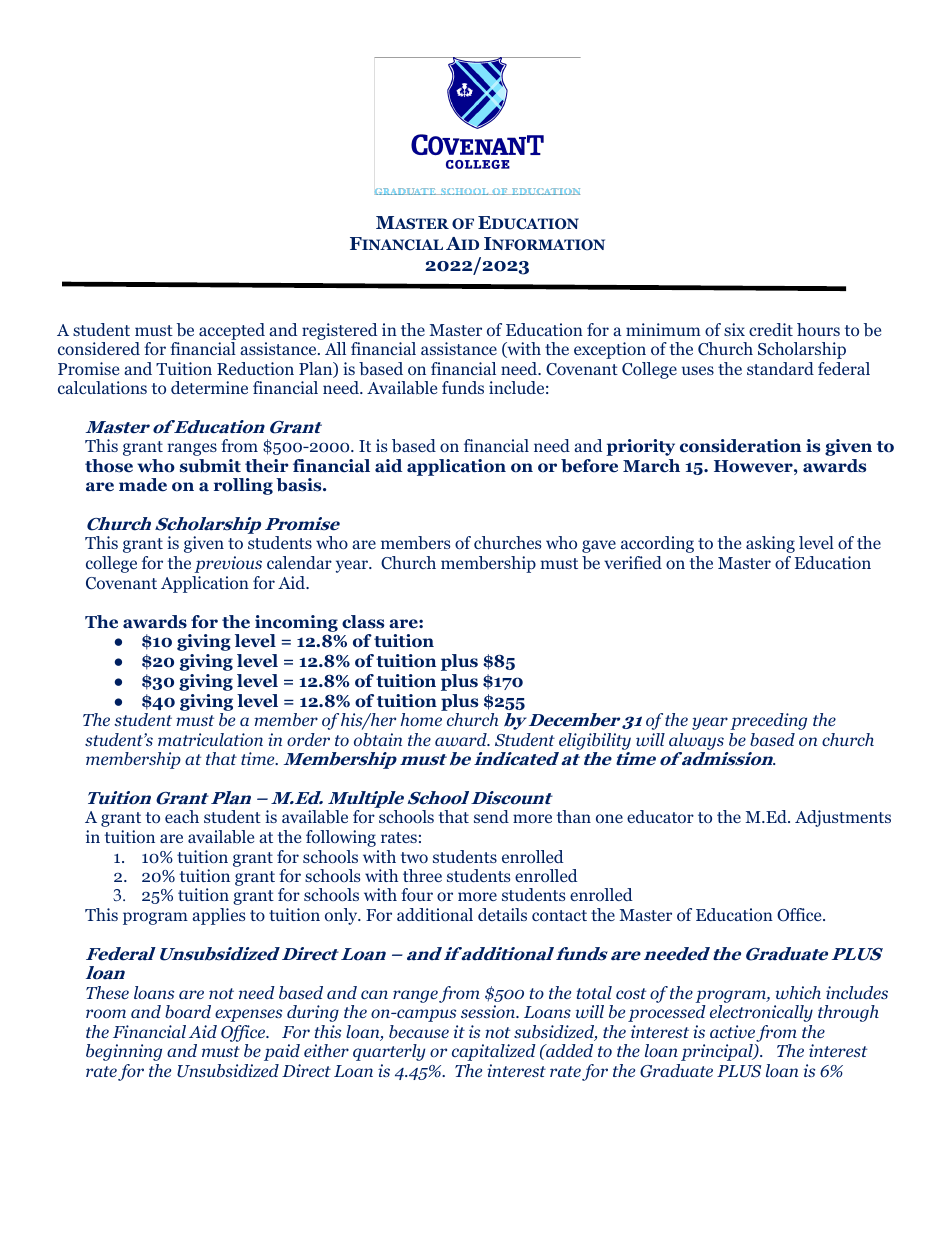 Image resolution: width=952 pixels, height=1233 pixels. Describe the element at coordinates (610, 350) in the image. I see `exception` at that location.
